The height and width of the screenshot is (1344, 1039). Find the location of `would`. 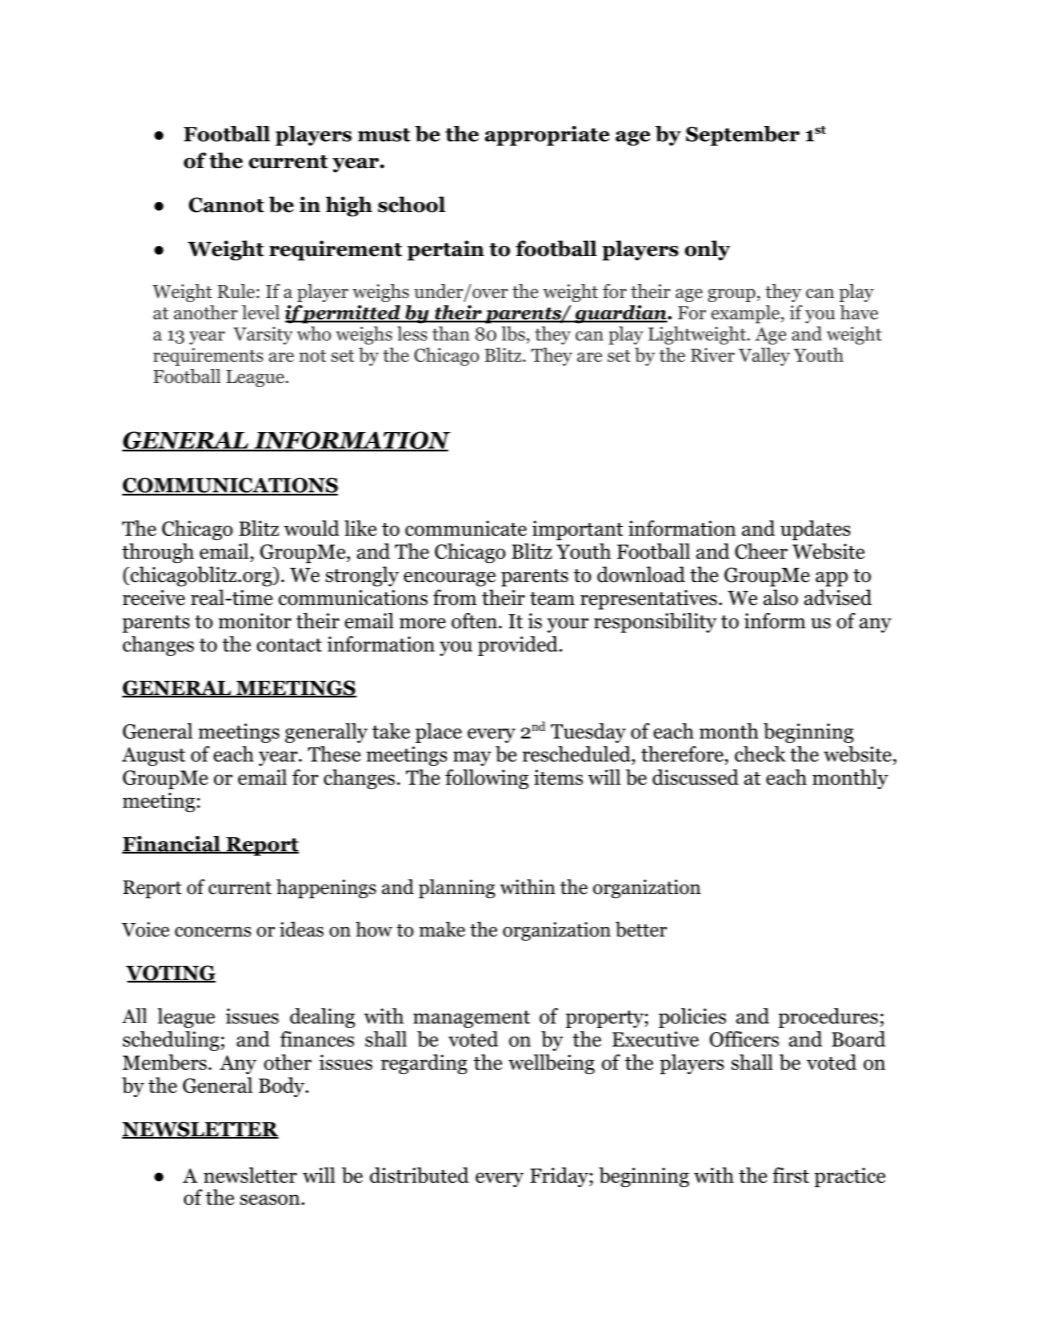

would is located at coordinates (311, 528).
